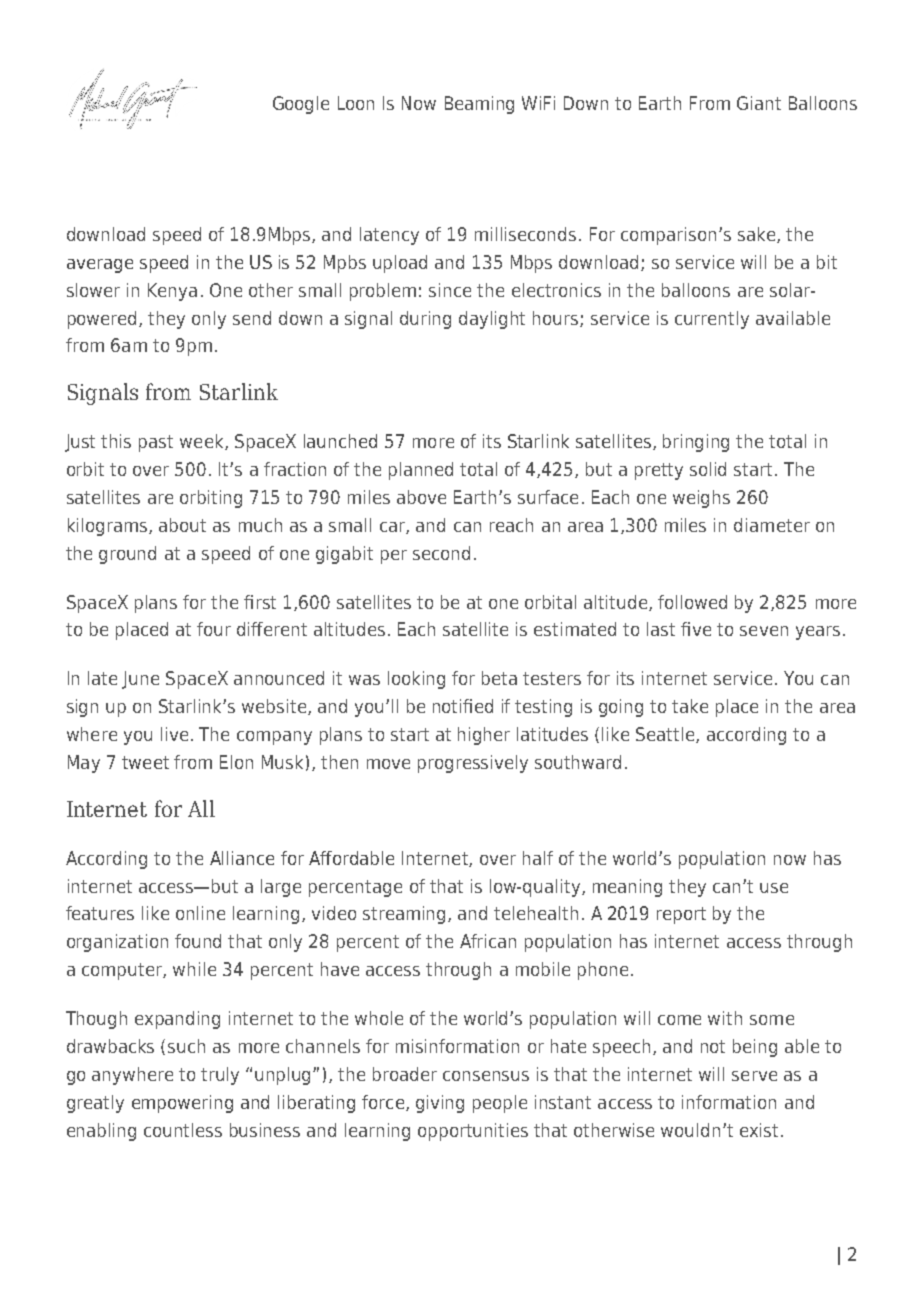 The height and width of the document is (1308, 924). I want to click on seven, so click(764, 631).
